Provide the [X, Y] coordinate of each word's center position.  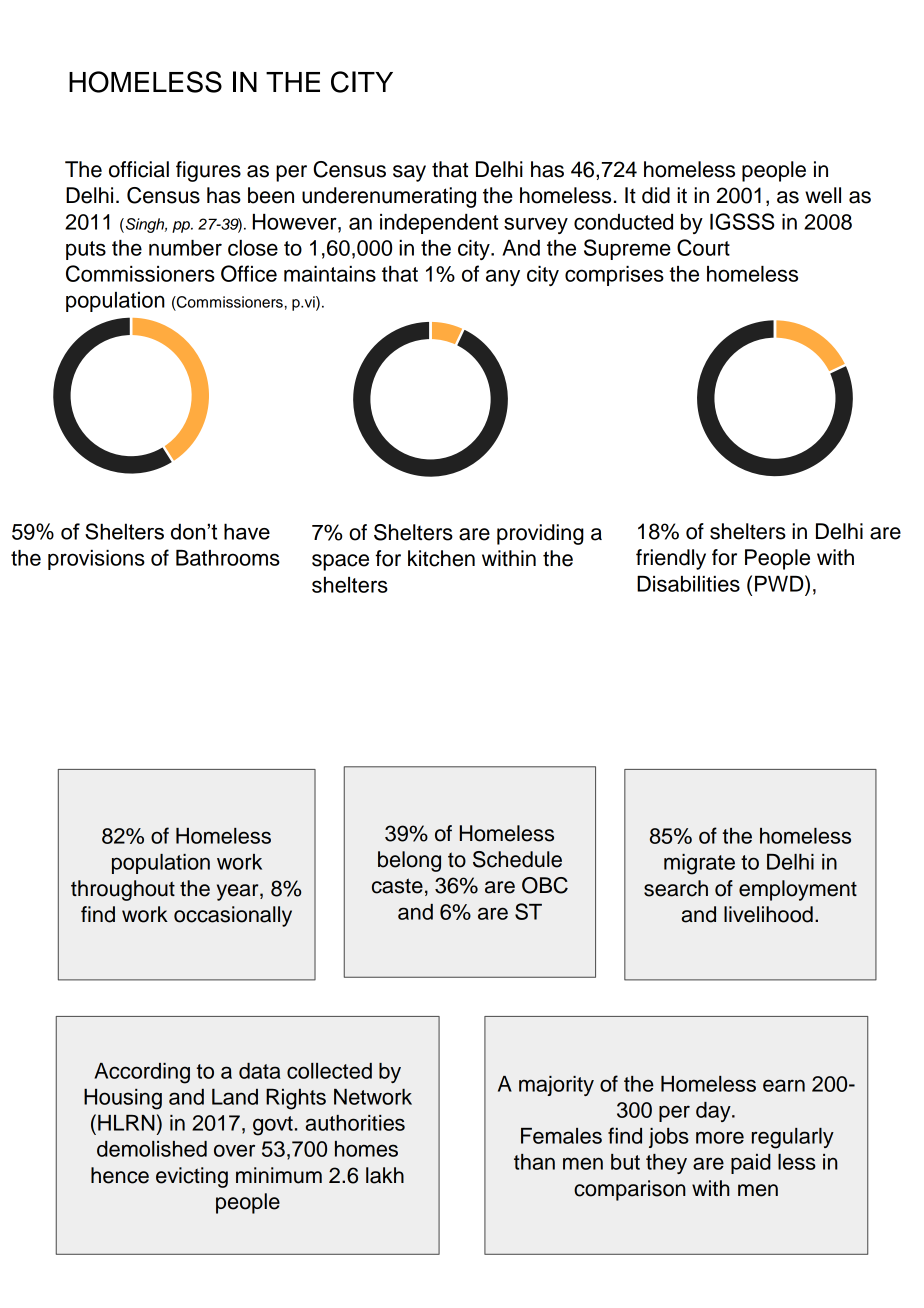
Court [703, 247]
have [247, 531]
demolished [152, 1149]
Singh [145, 225]
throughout [123, 890]
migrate [699, 864]
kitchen [441, 558]
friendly [671, 559]
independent [439, 224]
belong [409, 861]
